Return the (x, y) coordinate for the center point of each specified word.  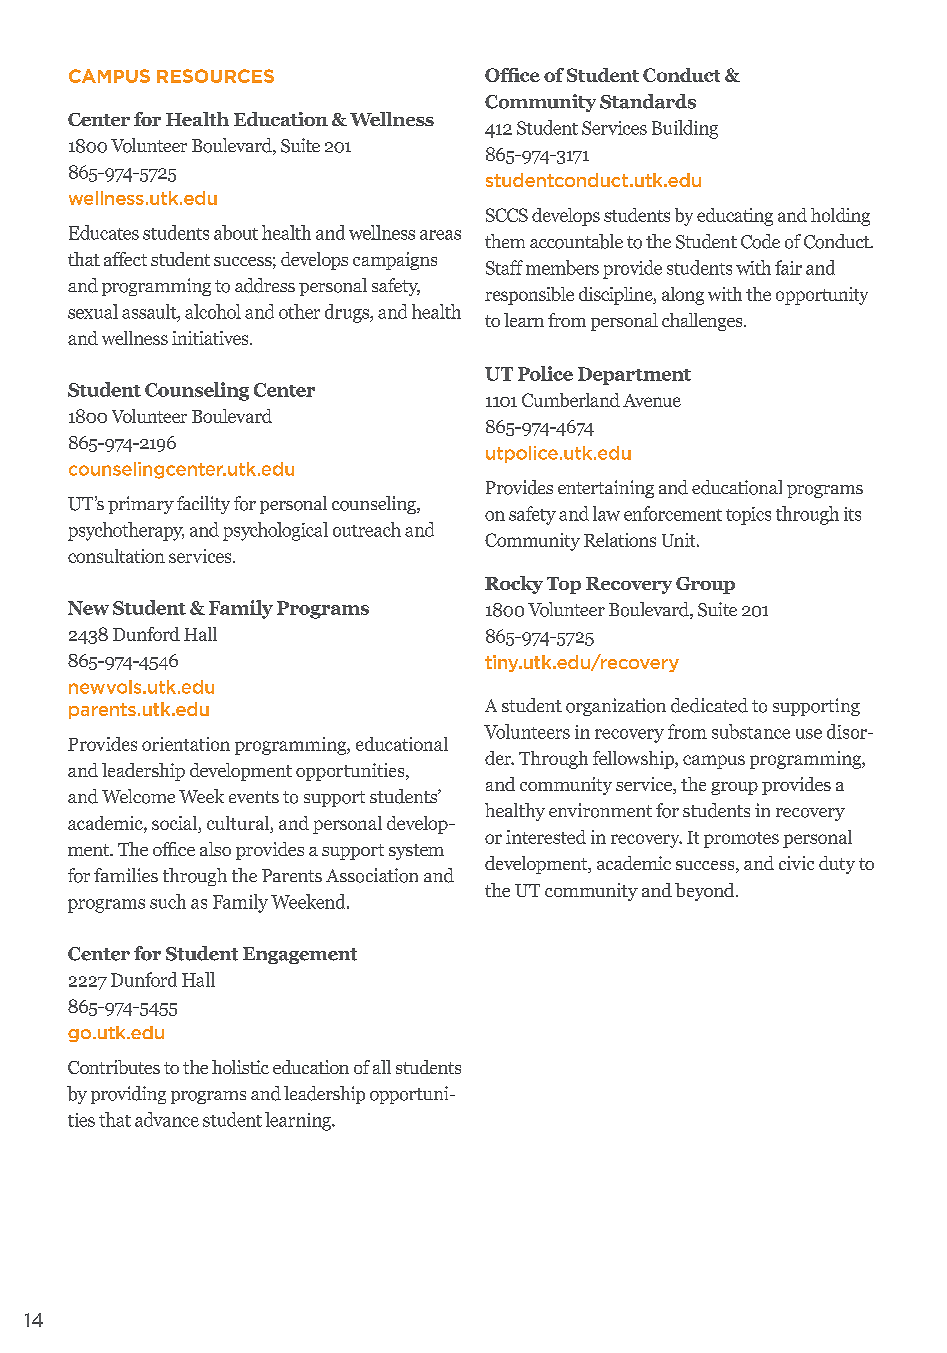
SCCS (507, 215)
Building (685, 129)
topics (748, 516)
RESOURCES (215, 76)
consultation (116, 556)
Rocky (514, 585)
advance (167, 1119)
